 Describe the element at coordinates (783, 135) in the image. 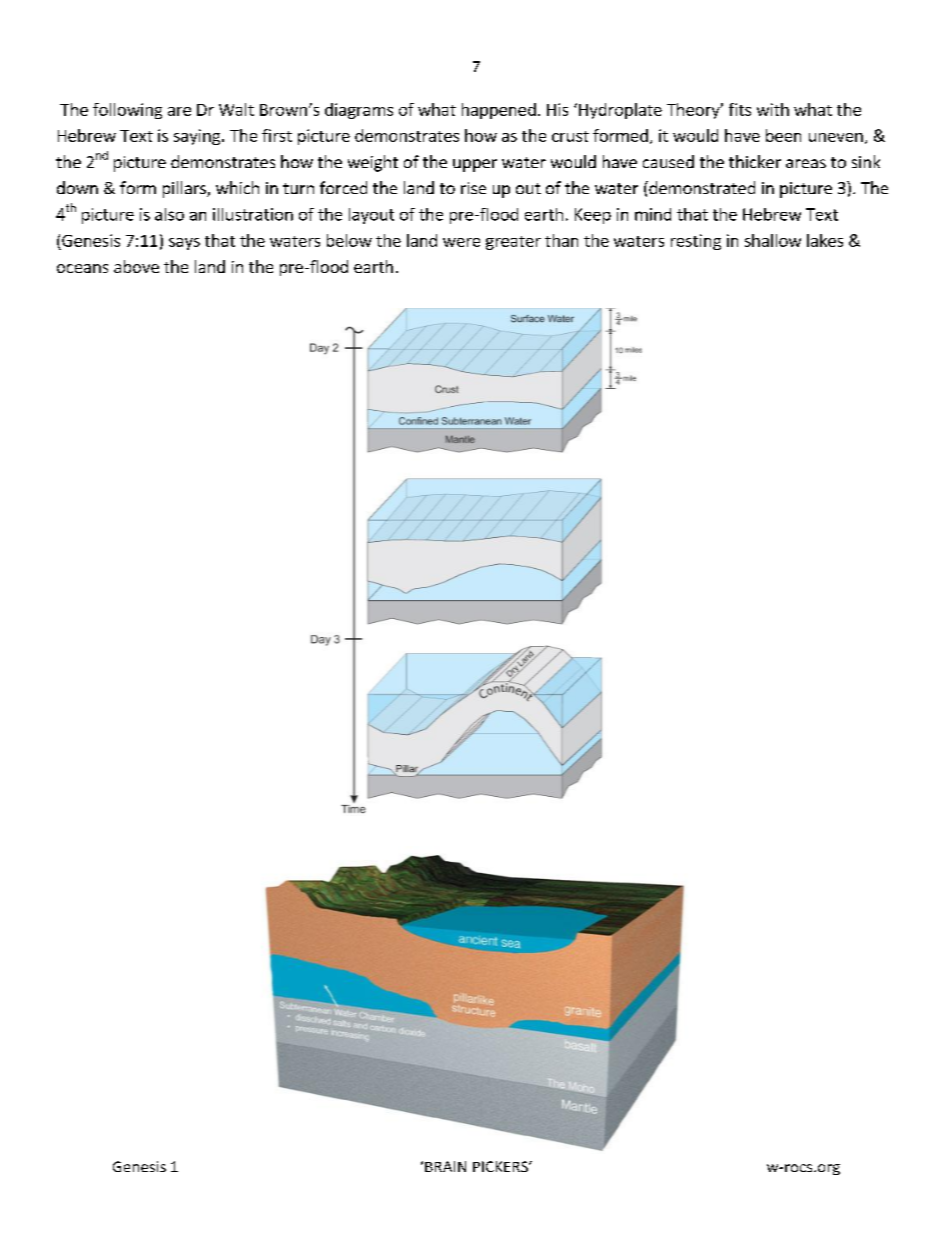

I see `been` at that location.
